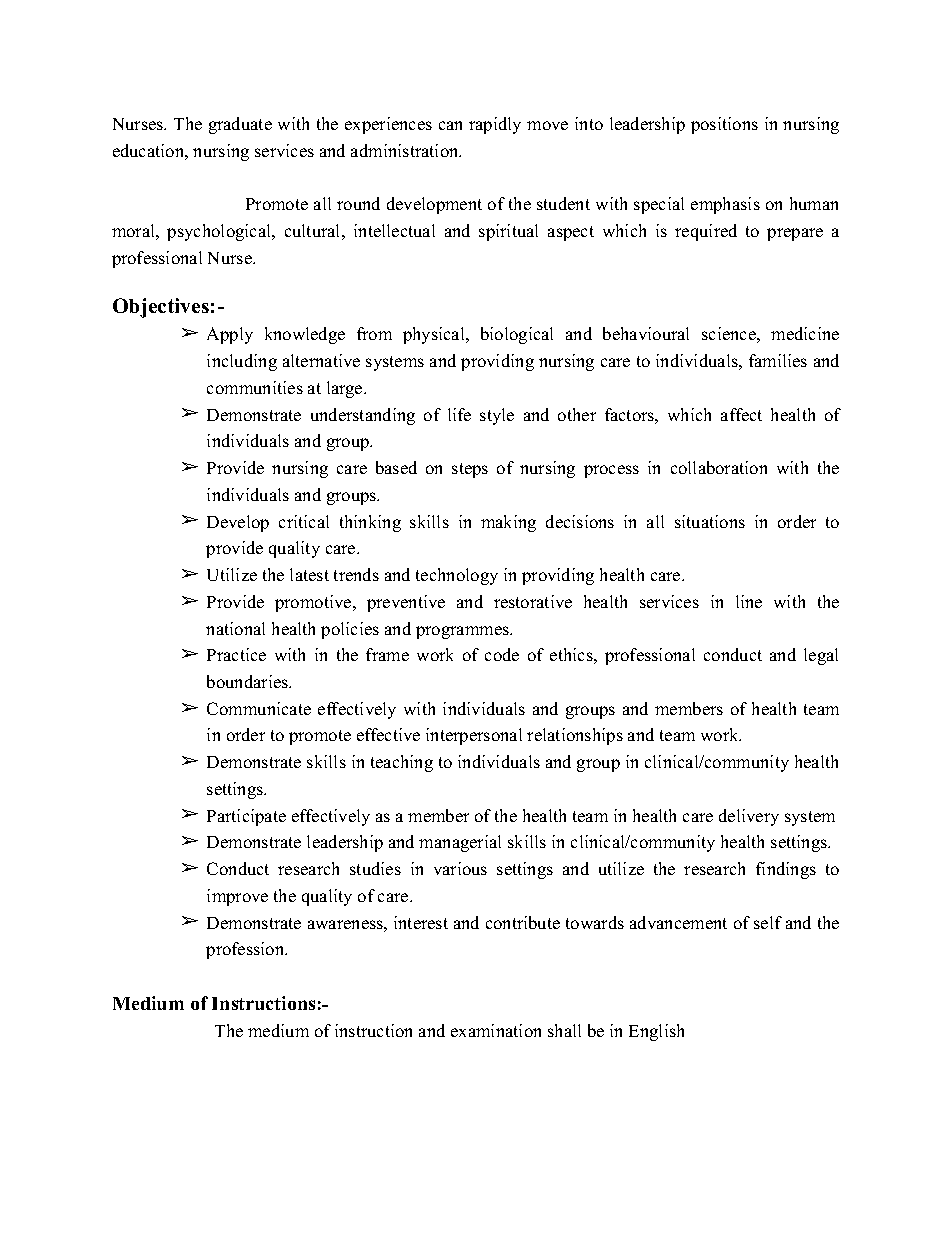 This screenshot has width=952, height=1233. What do you see at coordinates (724, 125) in the screenshot?
I see `positions` at bounding box center [724, 125].
